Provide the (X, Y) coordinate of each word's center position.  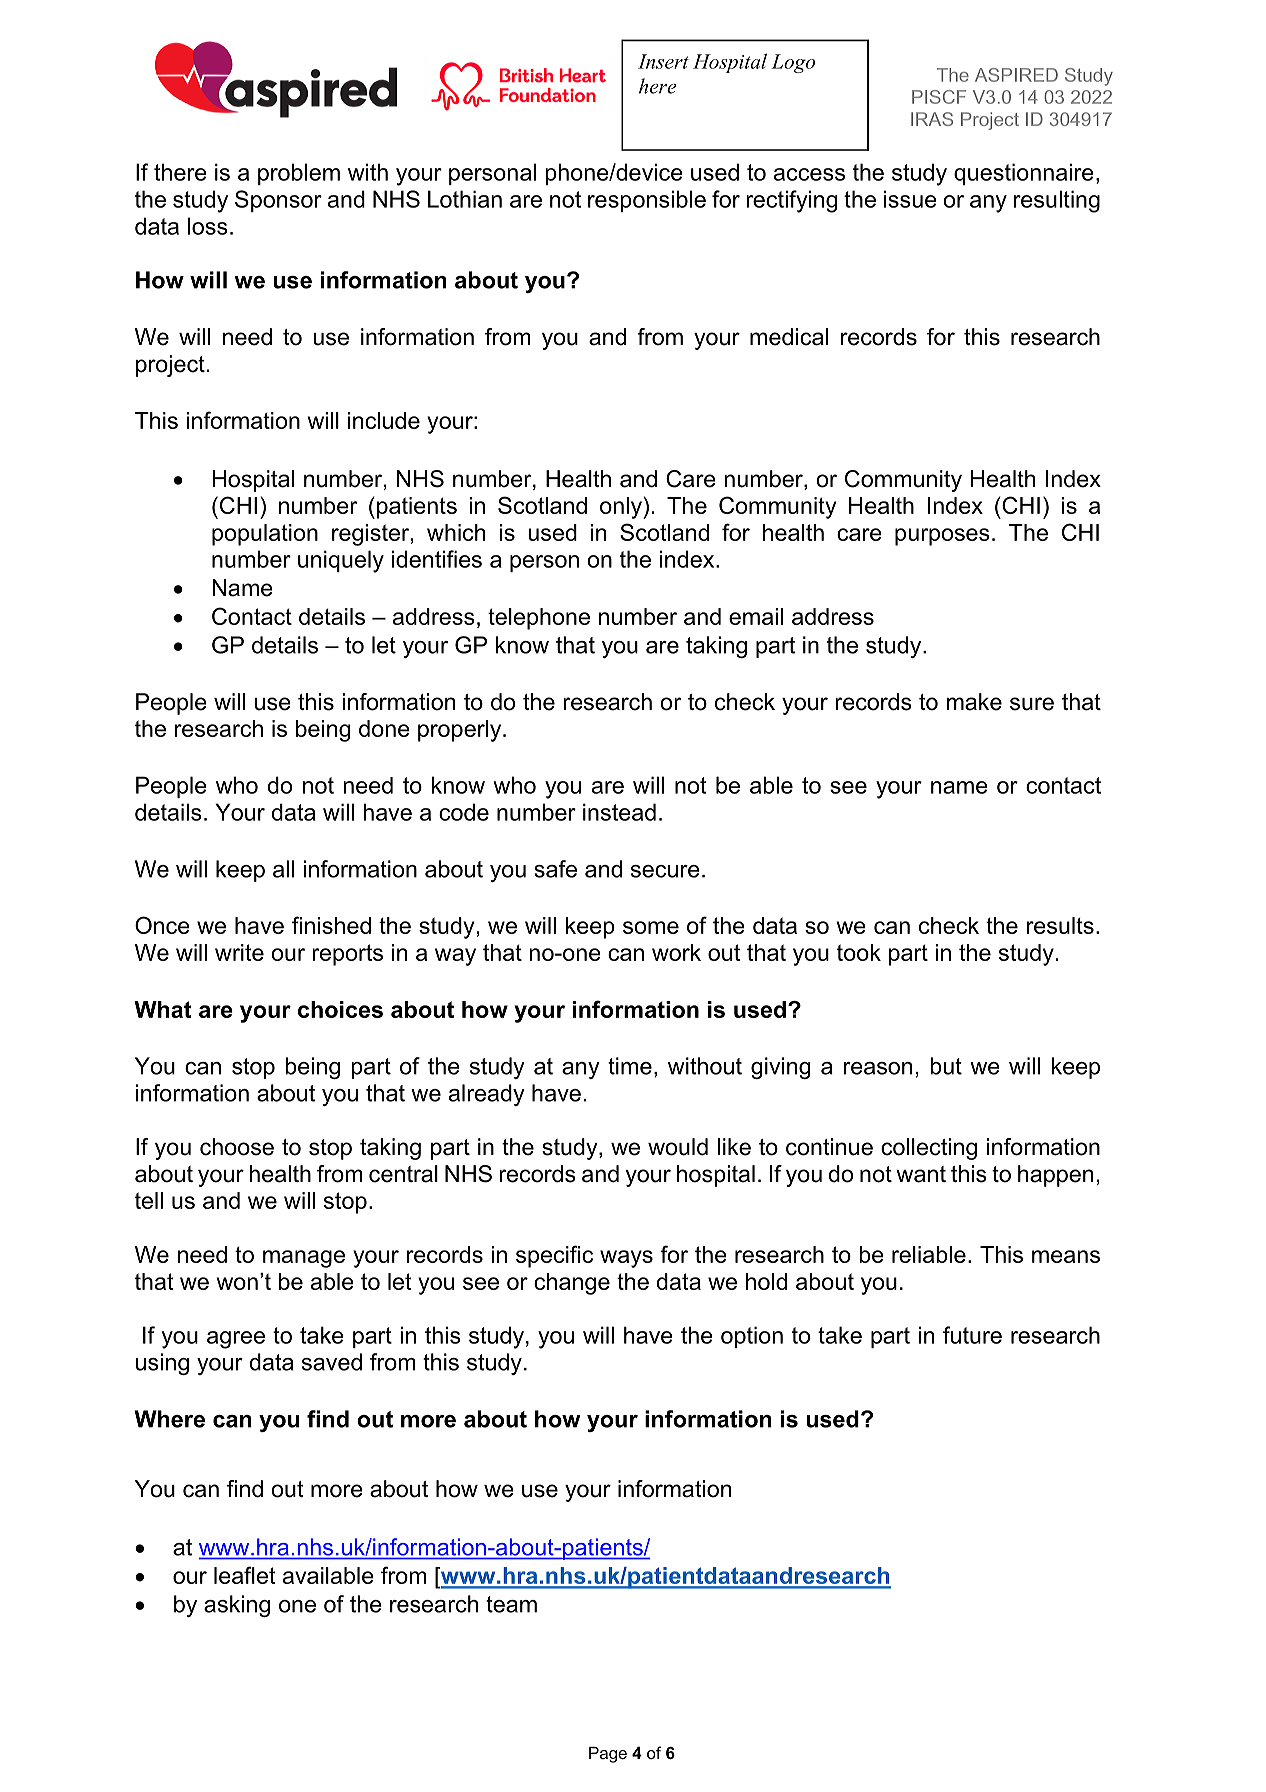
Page (608, 1755)
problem (299, 174)
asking (237, 1606)
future (972, 1335)
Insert (663, 61)
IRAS (932, 119)
